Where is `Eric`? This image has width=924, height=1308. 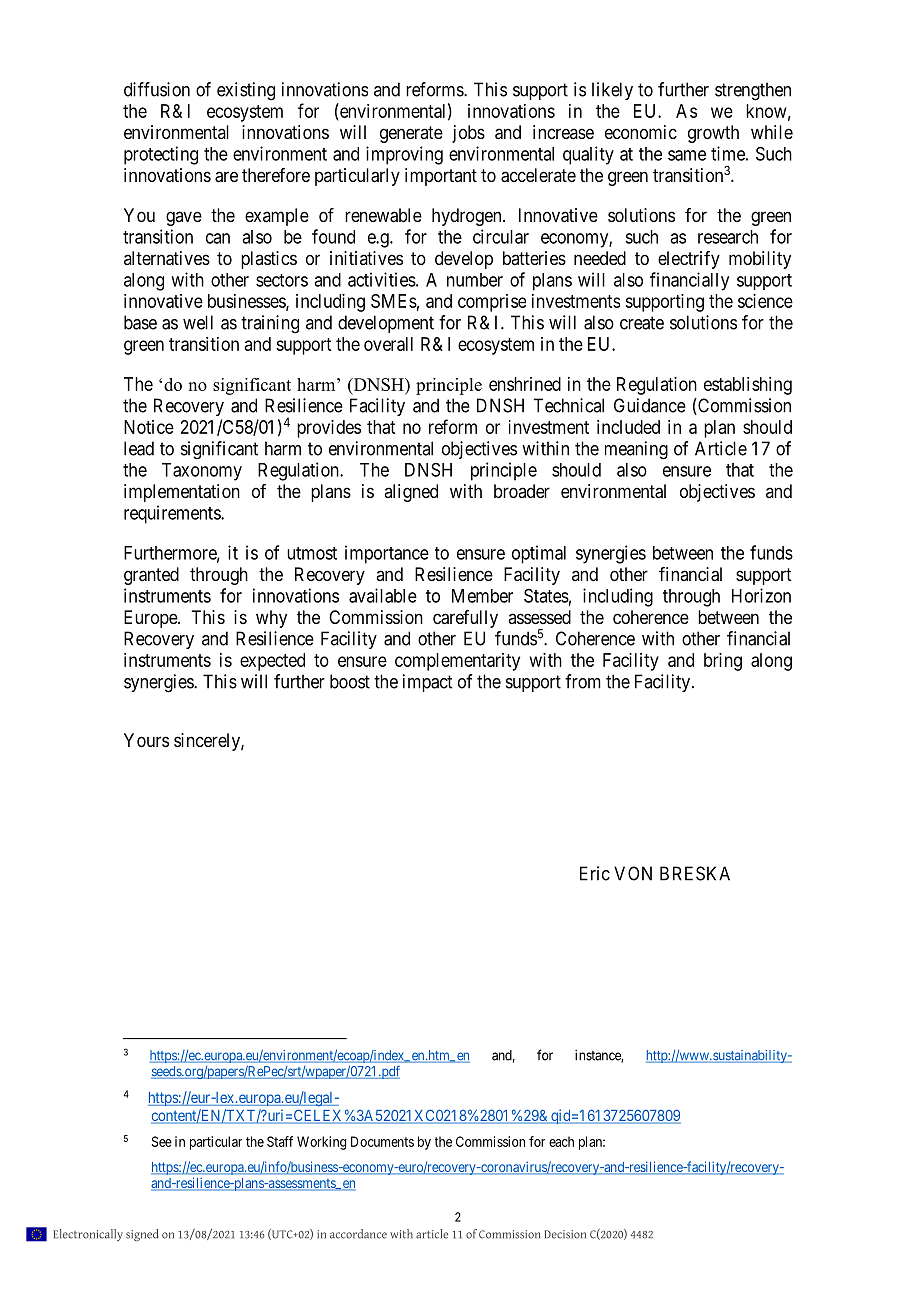
Eric is located at coordinates (595, 873).
